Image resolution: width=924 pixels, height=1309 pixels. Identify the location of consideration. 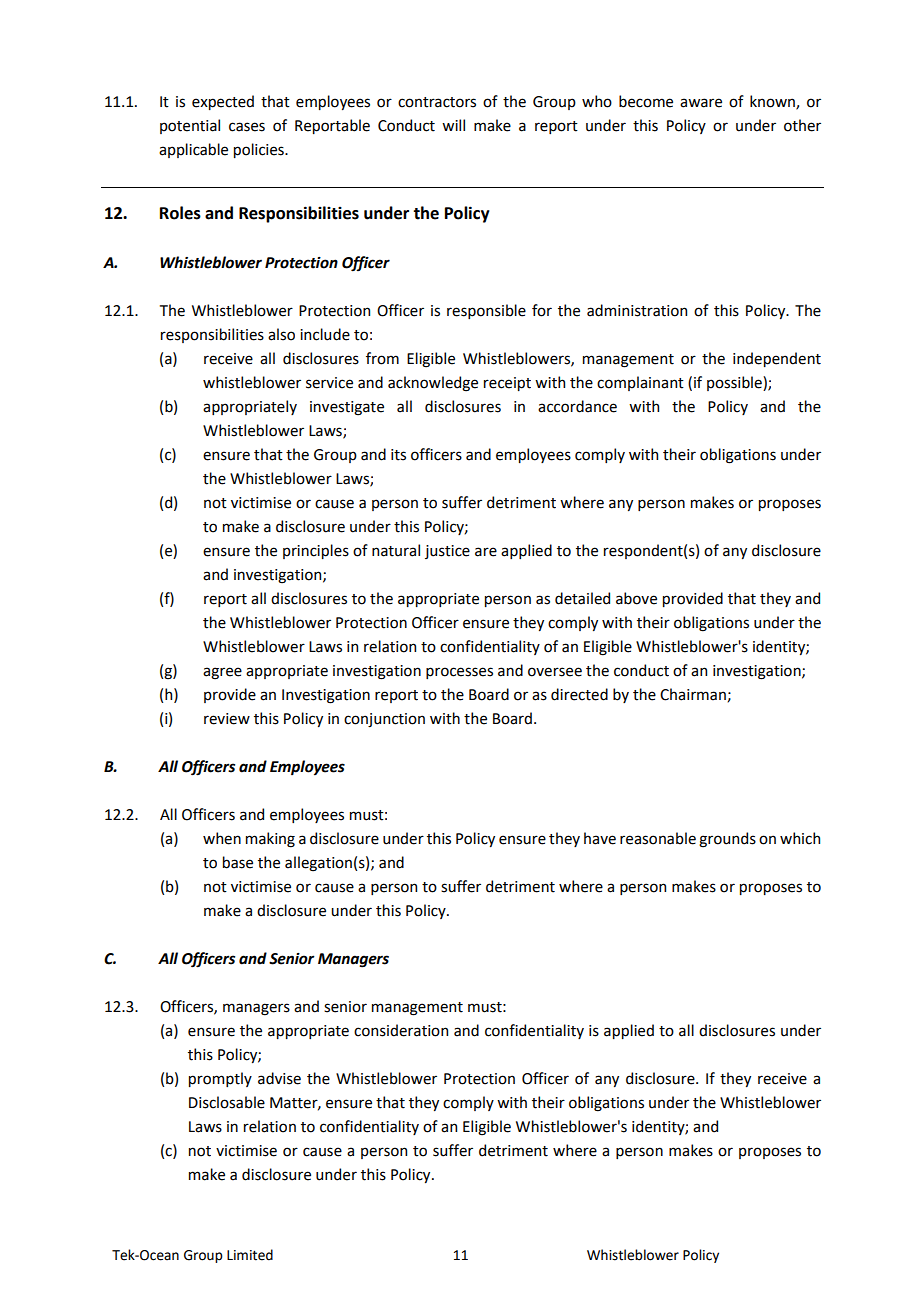
(401, 1030).
